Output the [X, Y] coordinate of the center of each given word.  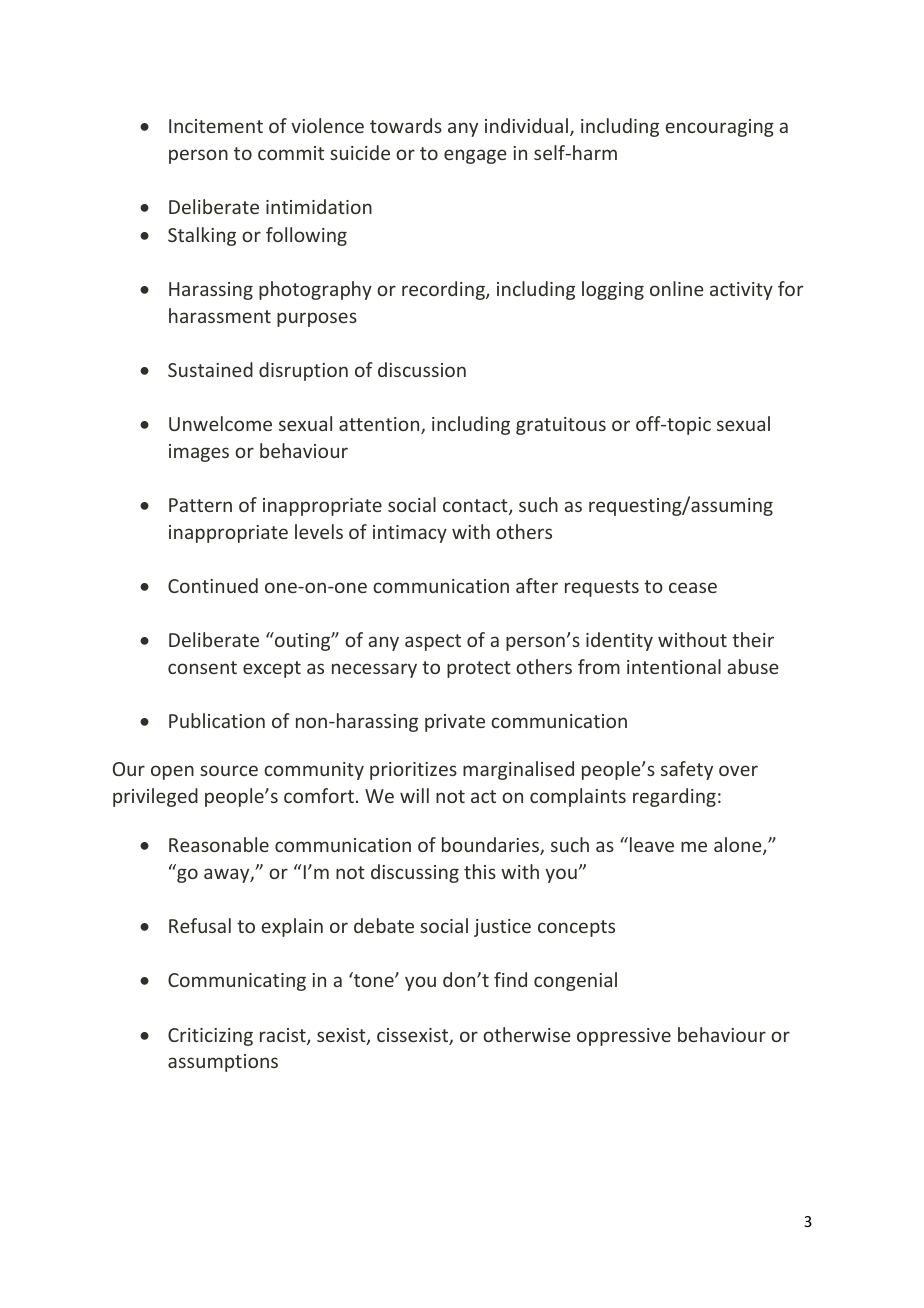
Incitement [216, 126]
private [455, 723]
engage [475, 156]
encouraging [719, 128]
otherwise [527, 1034]
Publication [217, 720]
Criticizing [210, 1037]
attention [380, 425]
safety [687, 770]
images [199, 453]
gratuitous [561, 426]
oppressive [624, 1037]
